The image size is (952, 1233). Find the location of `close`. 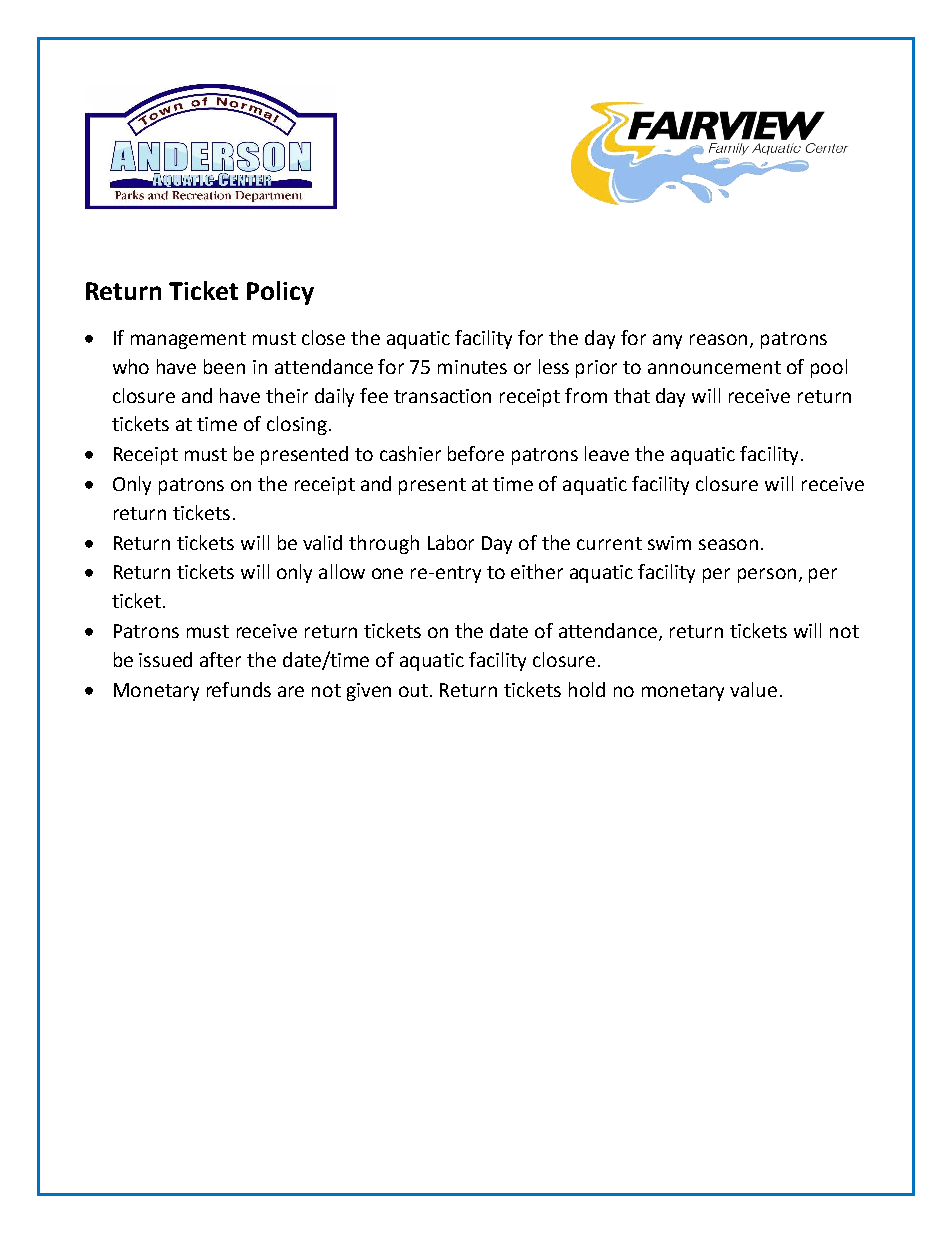

close is located at coordinates (323, 337).
